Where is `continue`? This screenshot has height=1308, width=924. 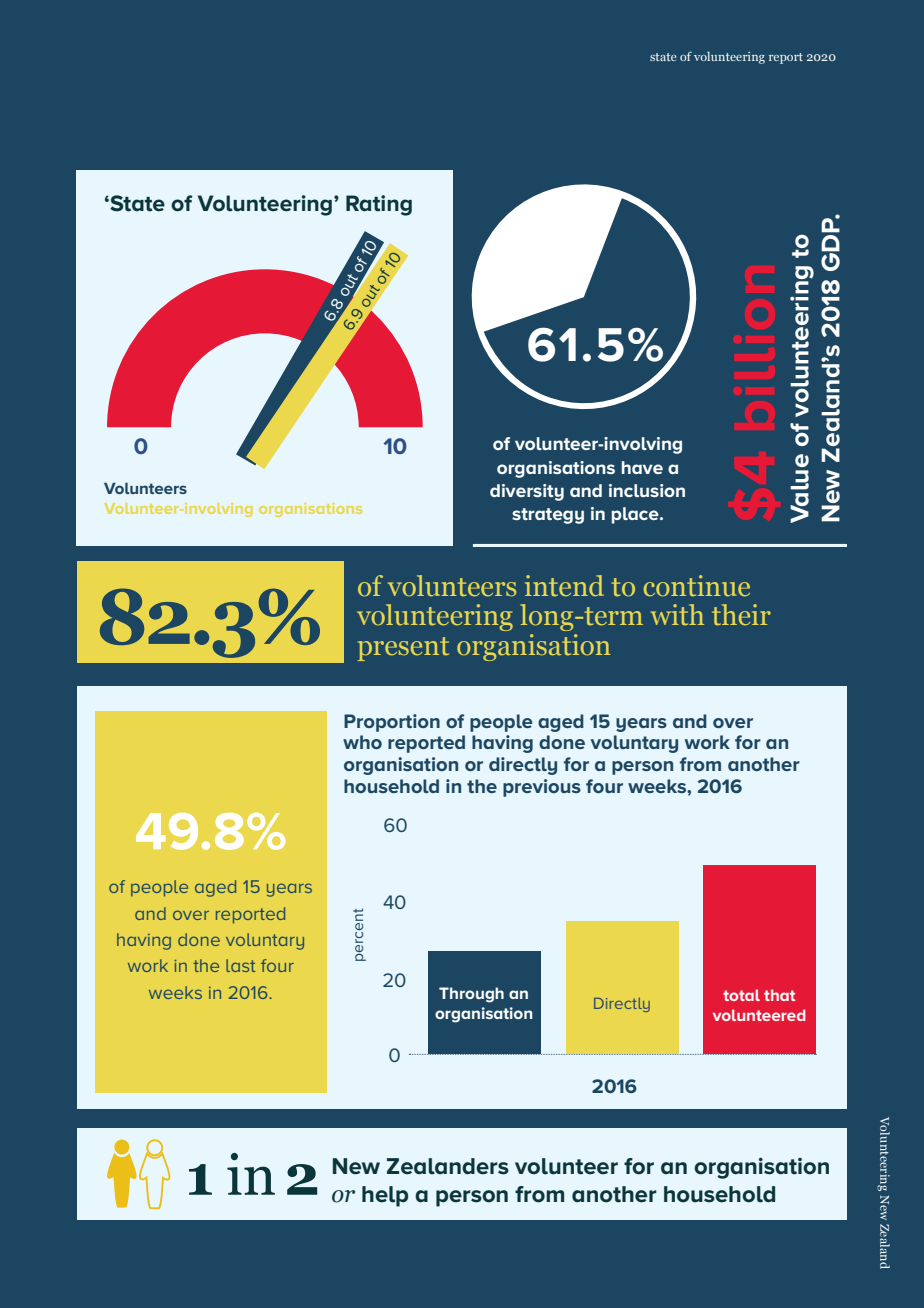
continue is located at coordinates (697, 586).
